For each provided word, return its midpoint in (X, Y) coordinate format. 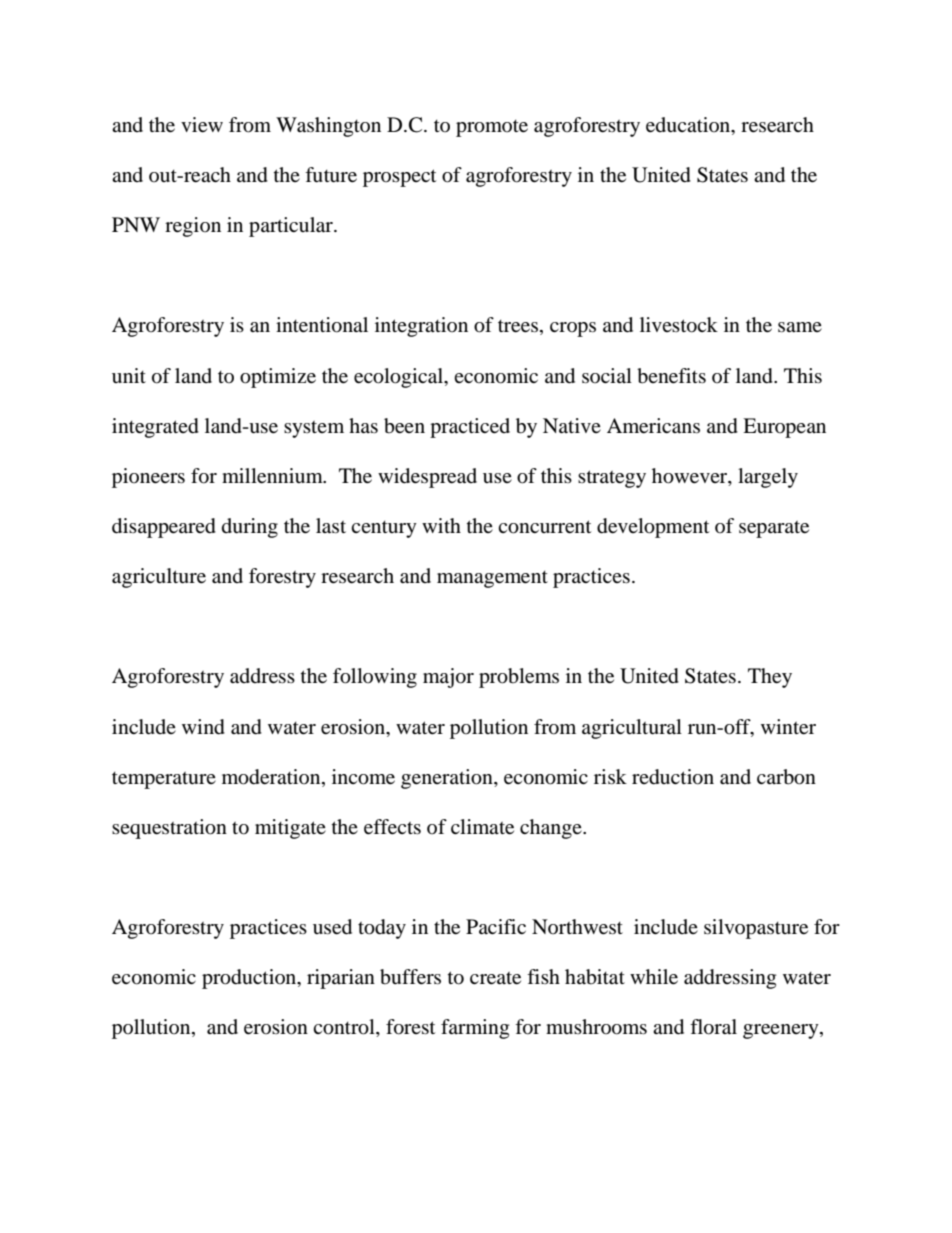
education (689, 126)
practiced (470, 428)
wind (203, 727)
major (448, 678)
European (784, 428)
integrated (155, 428)
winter (788, 727)
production (250, 979)
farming (475, 1029)
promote (492, 128)
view (202, 125)
